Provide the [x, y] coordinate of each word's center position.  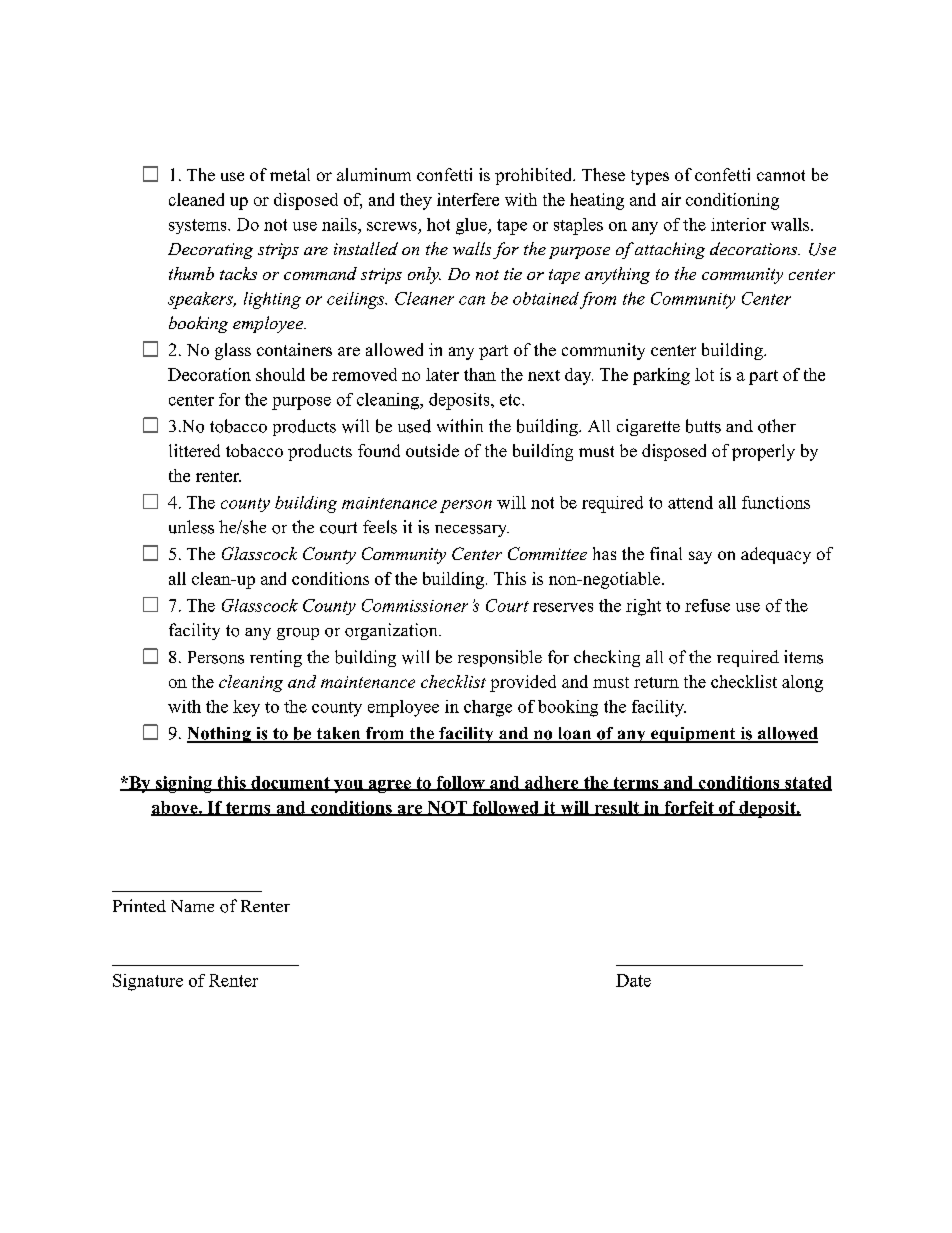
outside [432, 450]
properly [763, 452]
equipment [693, 735]
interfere [468, 199]
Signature [148, 982]
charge [488, 708]
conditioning [732, 201]
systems [199, 226]
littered [194, 450]
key [246, 708]
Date [633, 980]
